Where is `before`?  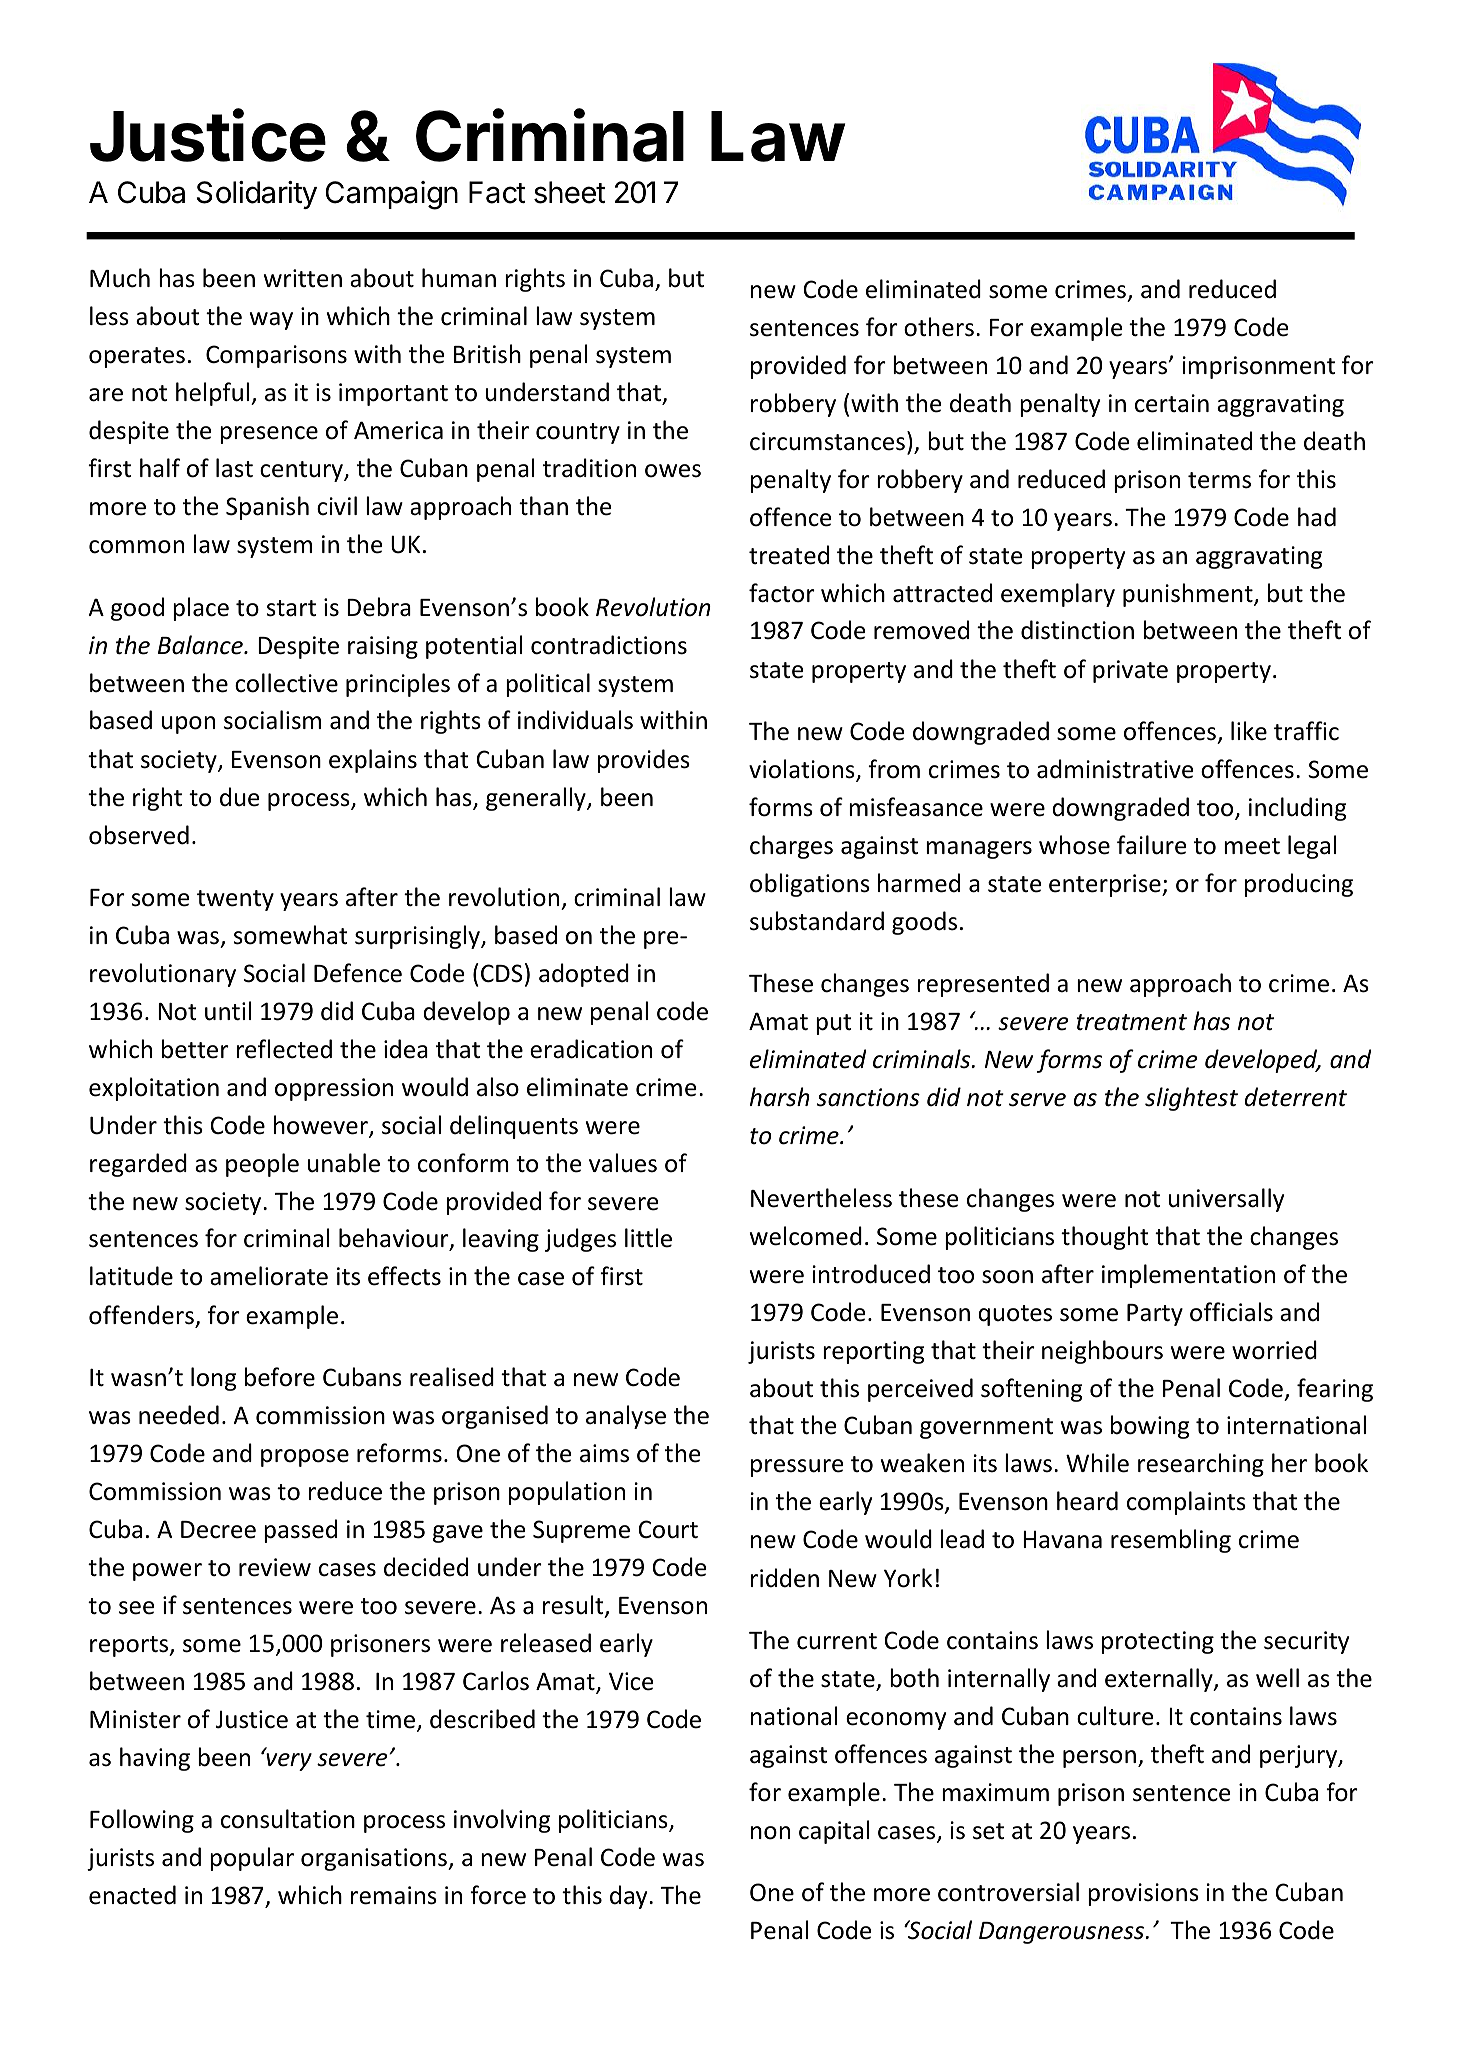 before is located at coordinates (280, 1377).
